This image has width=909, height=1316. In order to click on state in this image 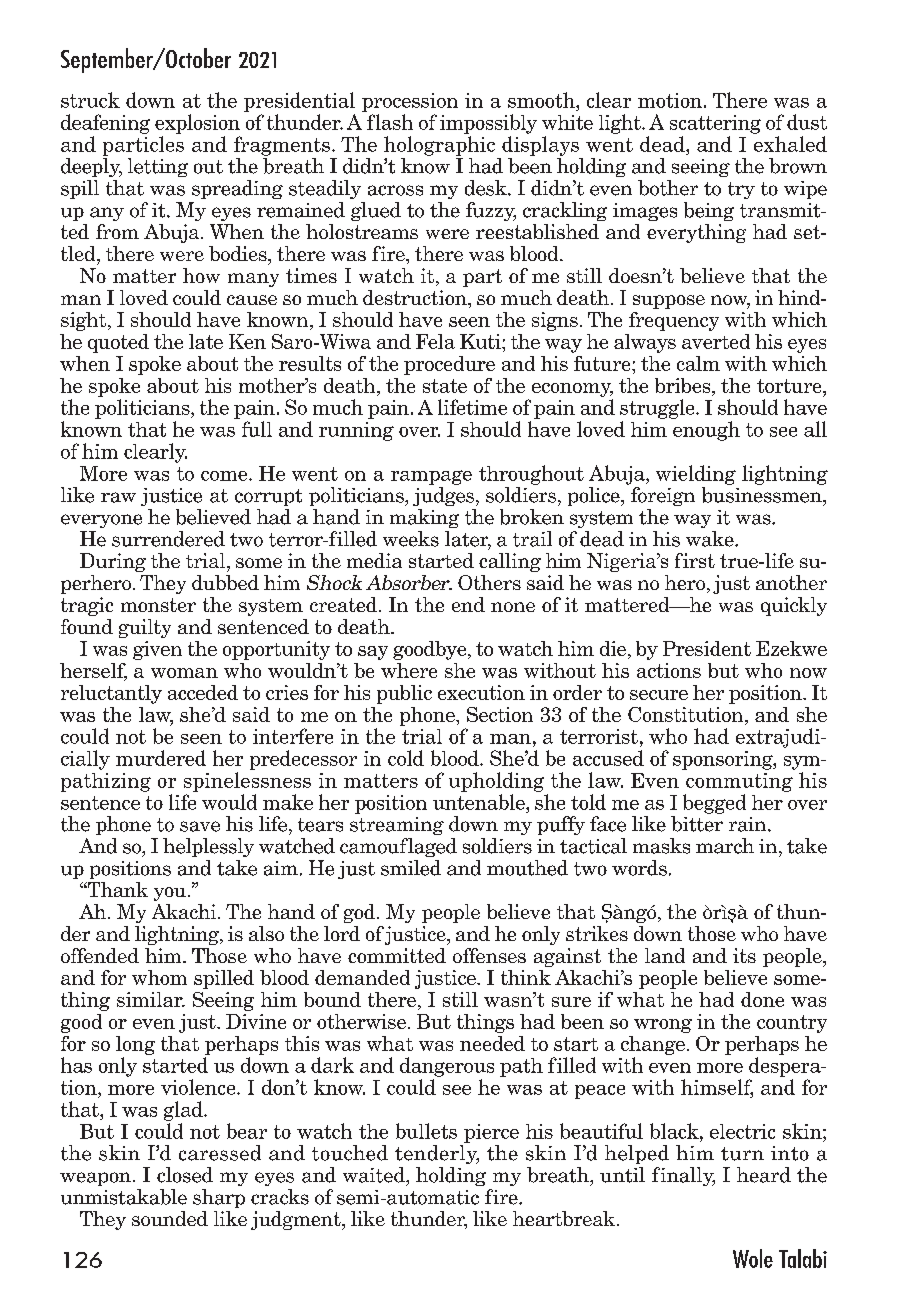, I will do `click(445, 386)`.
